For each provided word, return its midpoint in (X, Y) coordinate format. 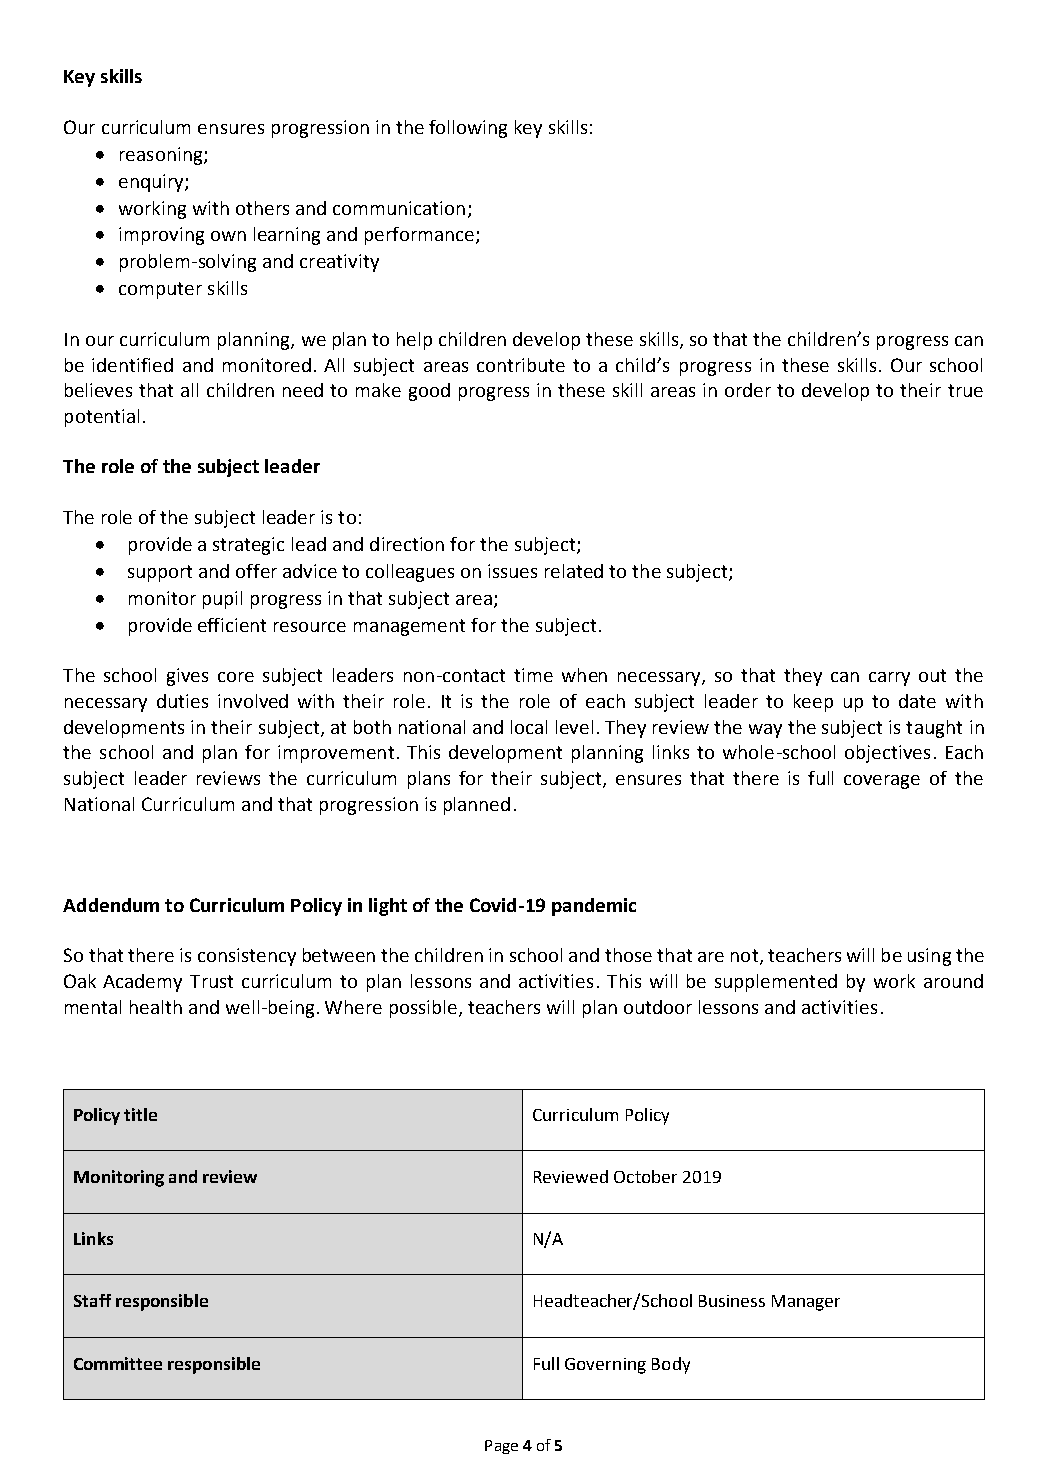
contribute (521, 365)
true (965, 390)
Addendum (111, 905)
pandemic (594, 907)
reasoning (162, 156)
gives (187, 677)
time (533, 675)
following (468, 129)
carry (889, 679)
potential (102, 418)
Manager (806, 1303)
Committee (118, 1363)
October (645, 1176)
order (748, 390)
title (140, 1114)
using (929, 957)
